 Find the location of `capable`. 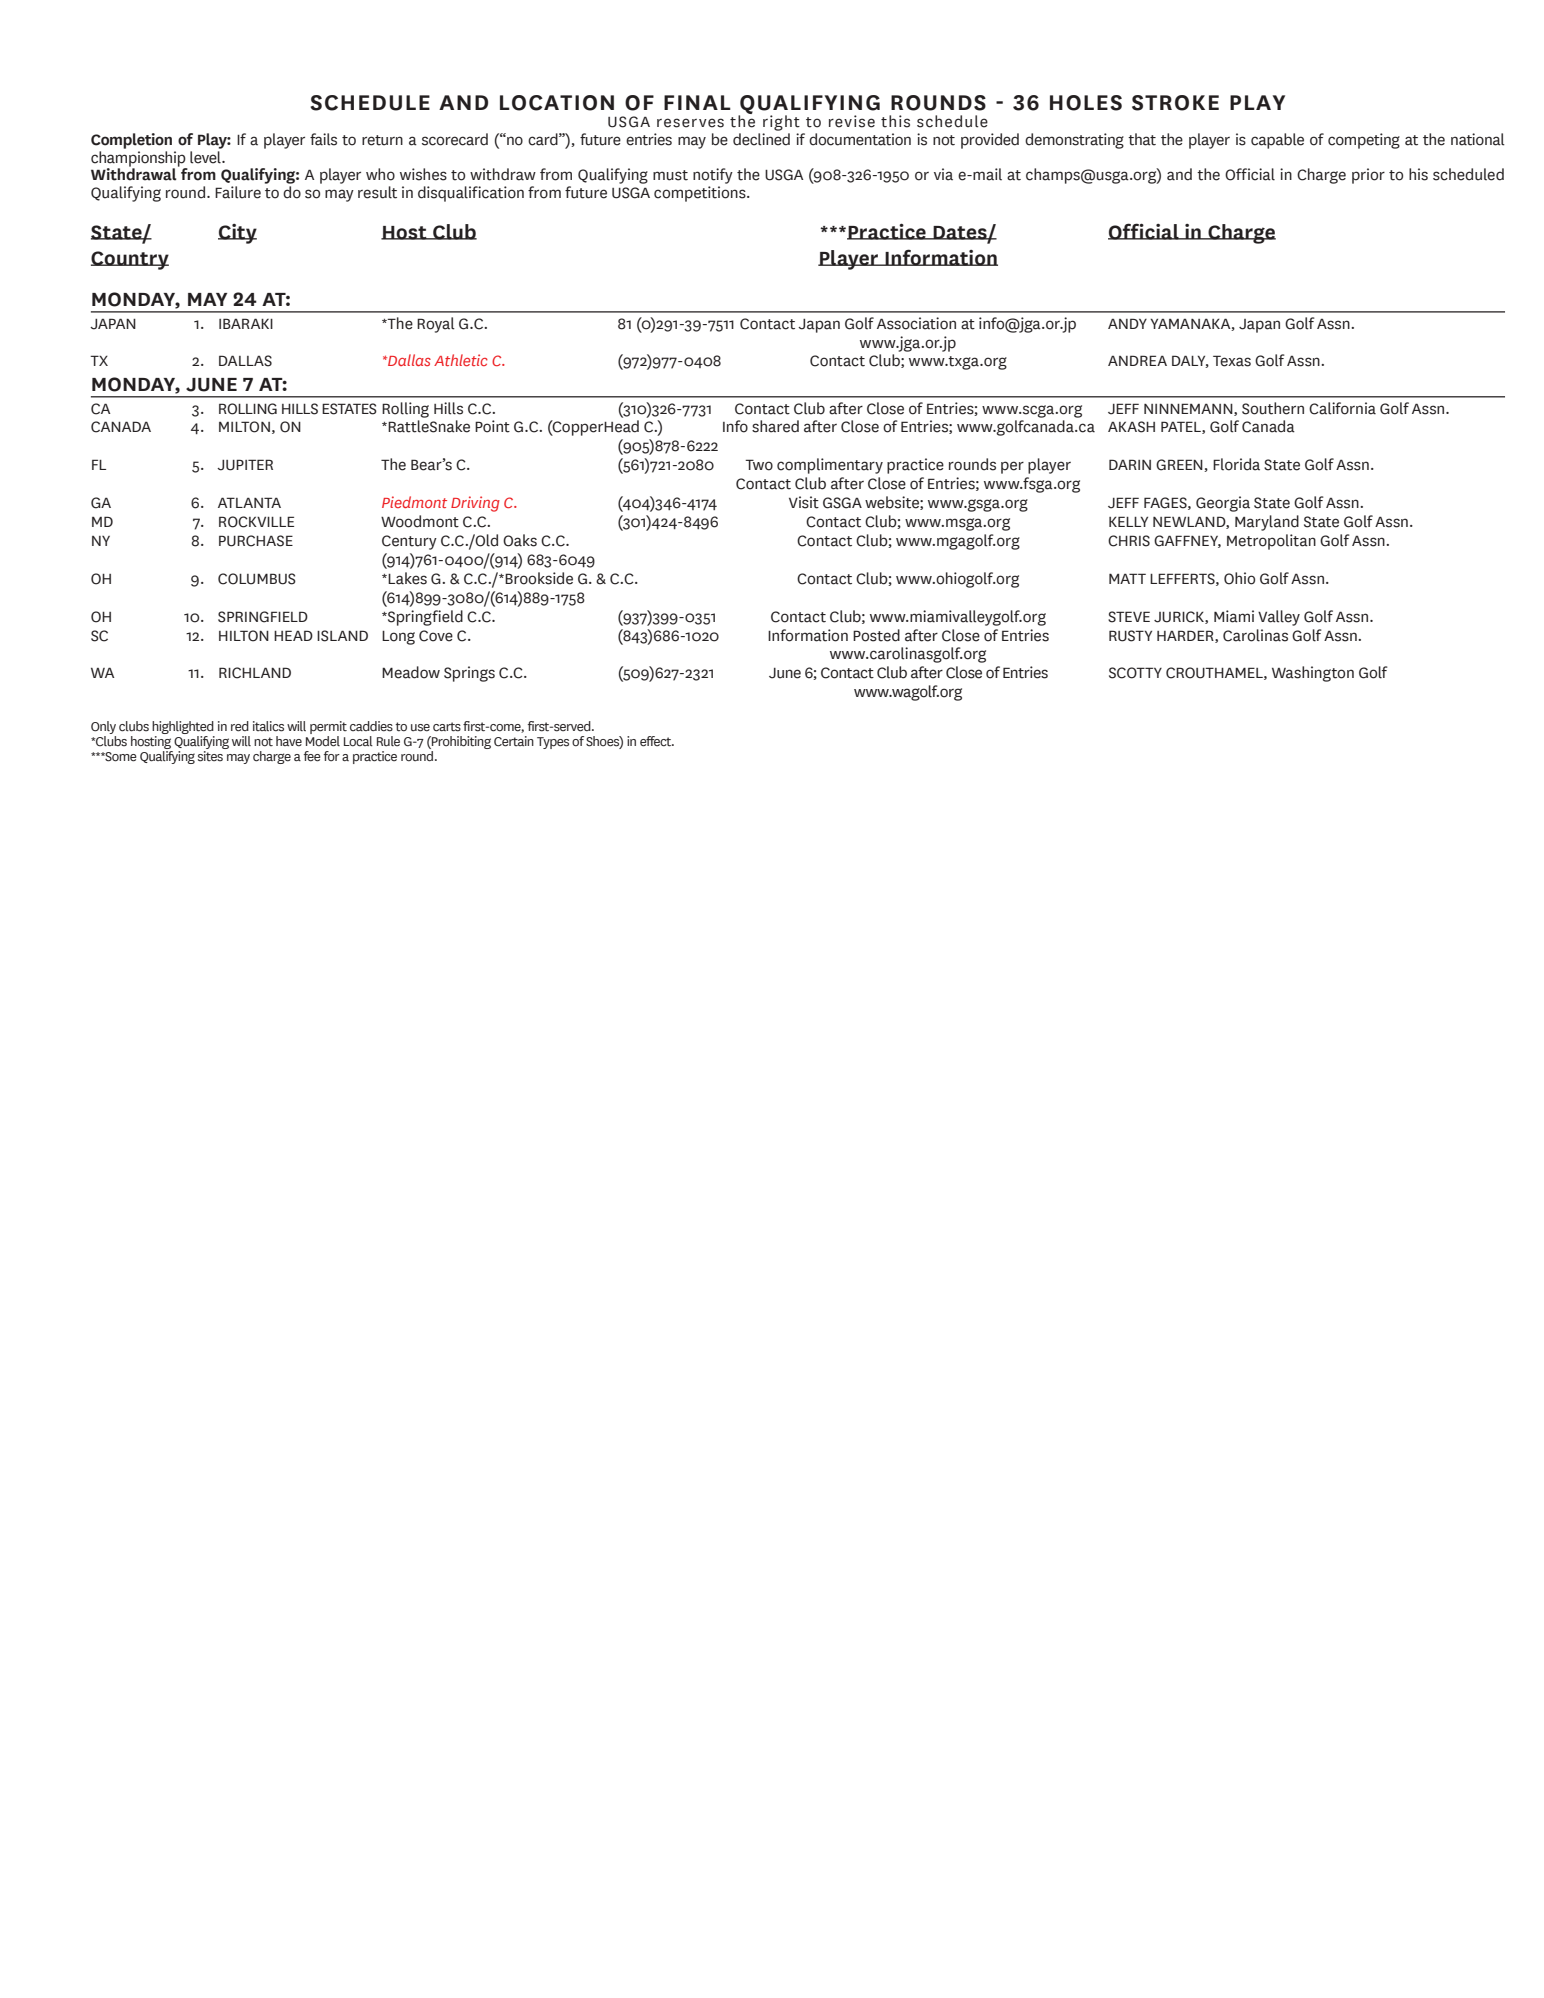

capable is located at coordinates (1277, 141).
